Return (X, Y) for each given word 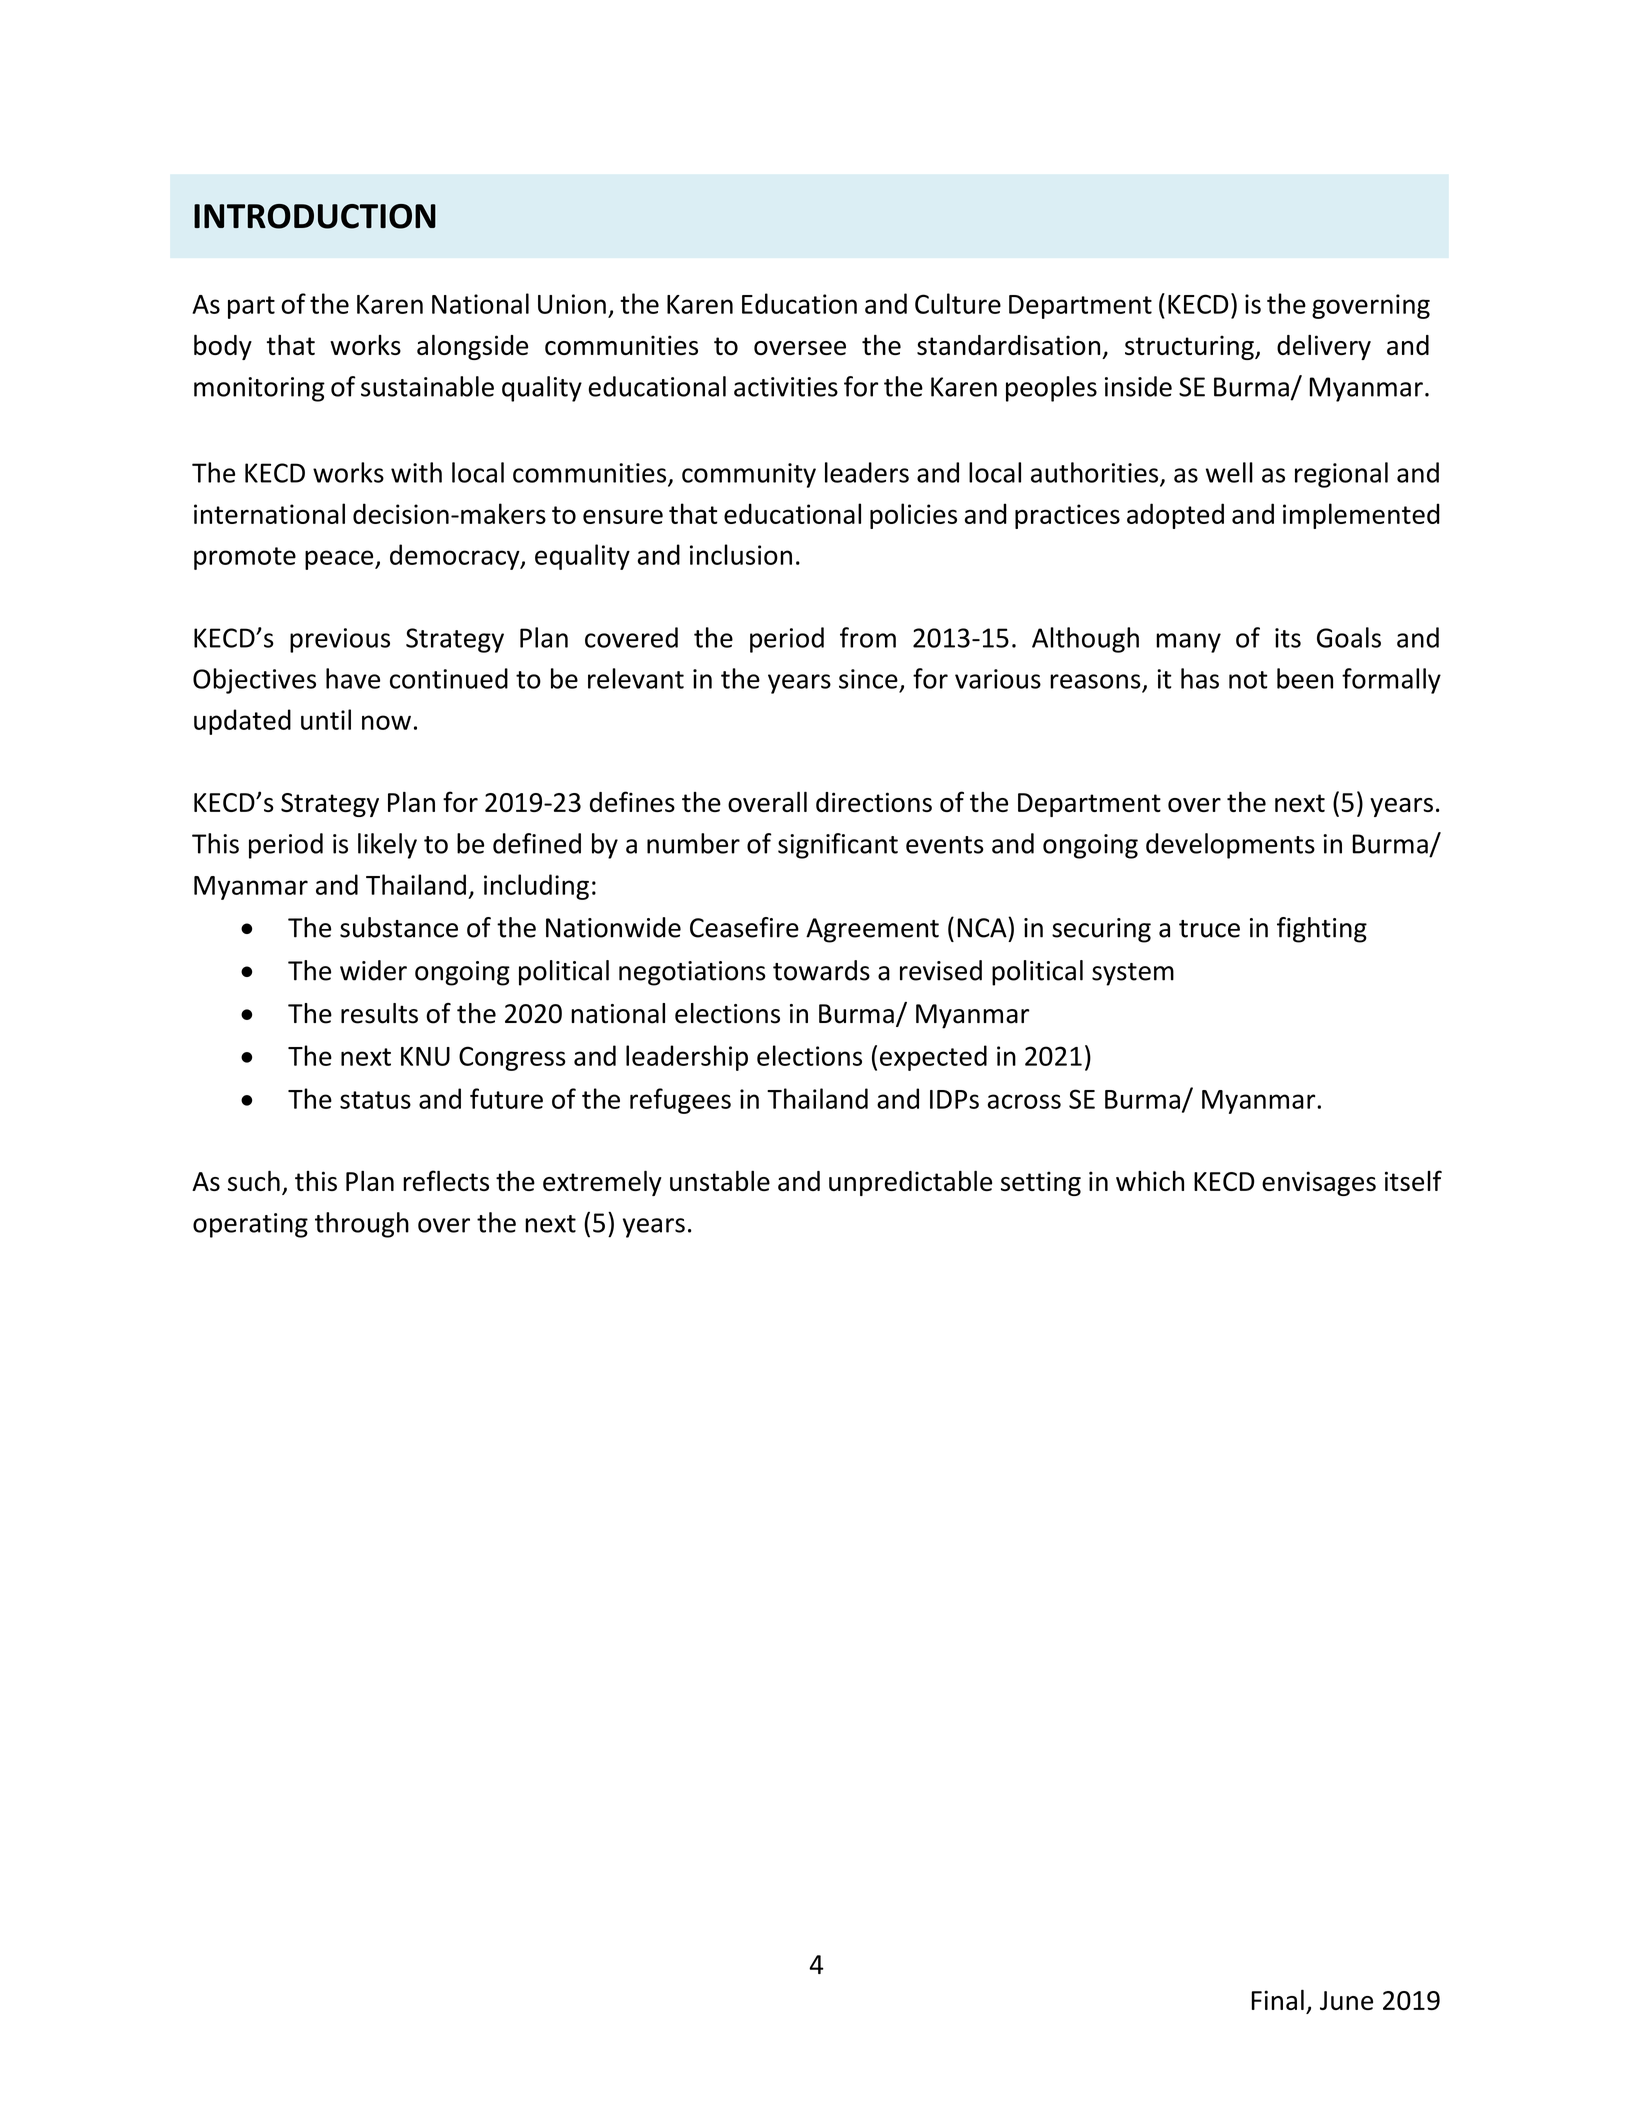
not (1248, 680)
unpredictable (910, 1183)
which (1150, 1181)
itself (1413, 1180)
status (375, 1100)
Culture (958, 303)
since (868, 679)
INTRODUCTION (315, 216)
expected (933, 1058)
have (353, 678)
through (362, 1225)
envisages (1319, 1183)
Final (1277, 1999)
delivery (1324, 347)
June (1346, 2000)
